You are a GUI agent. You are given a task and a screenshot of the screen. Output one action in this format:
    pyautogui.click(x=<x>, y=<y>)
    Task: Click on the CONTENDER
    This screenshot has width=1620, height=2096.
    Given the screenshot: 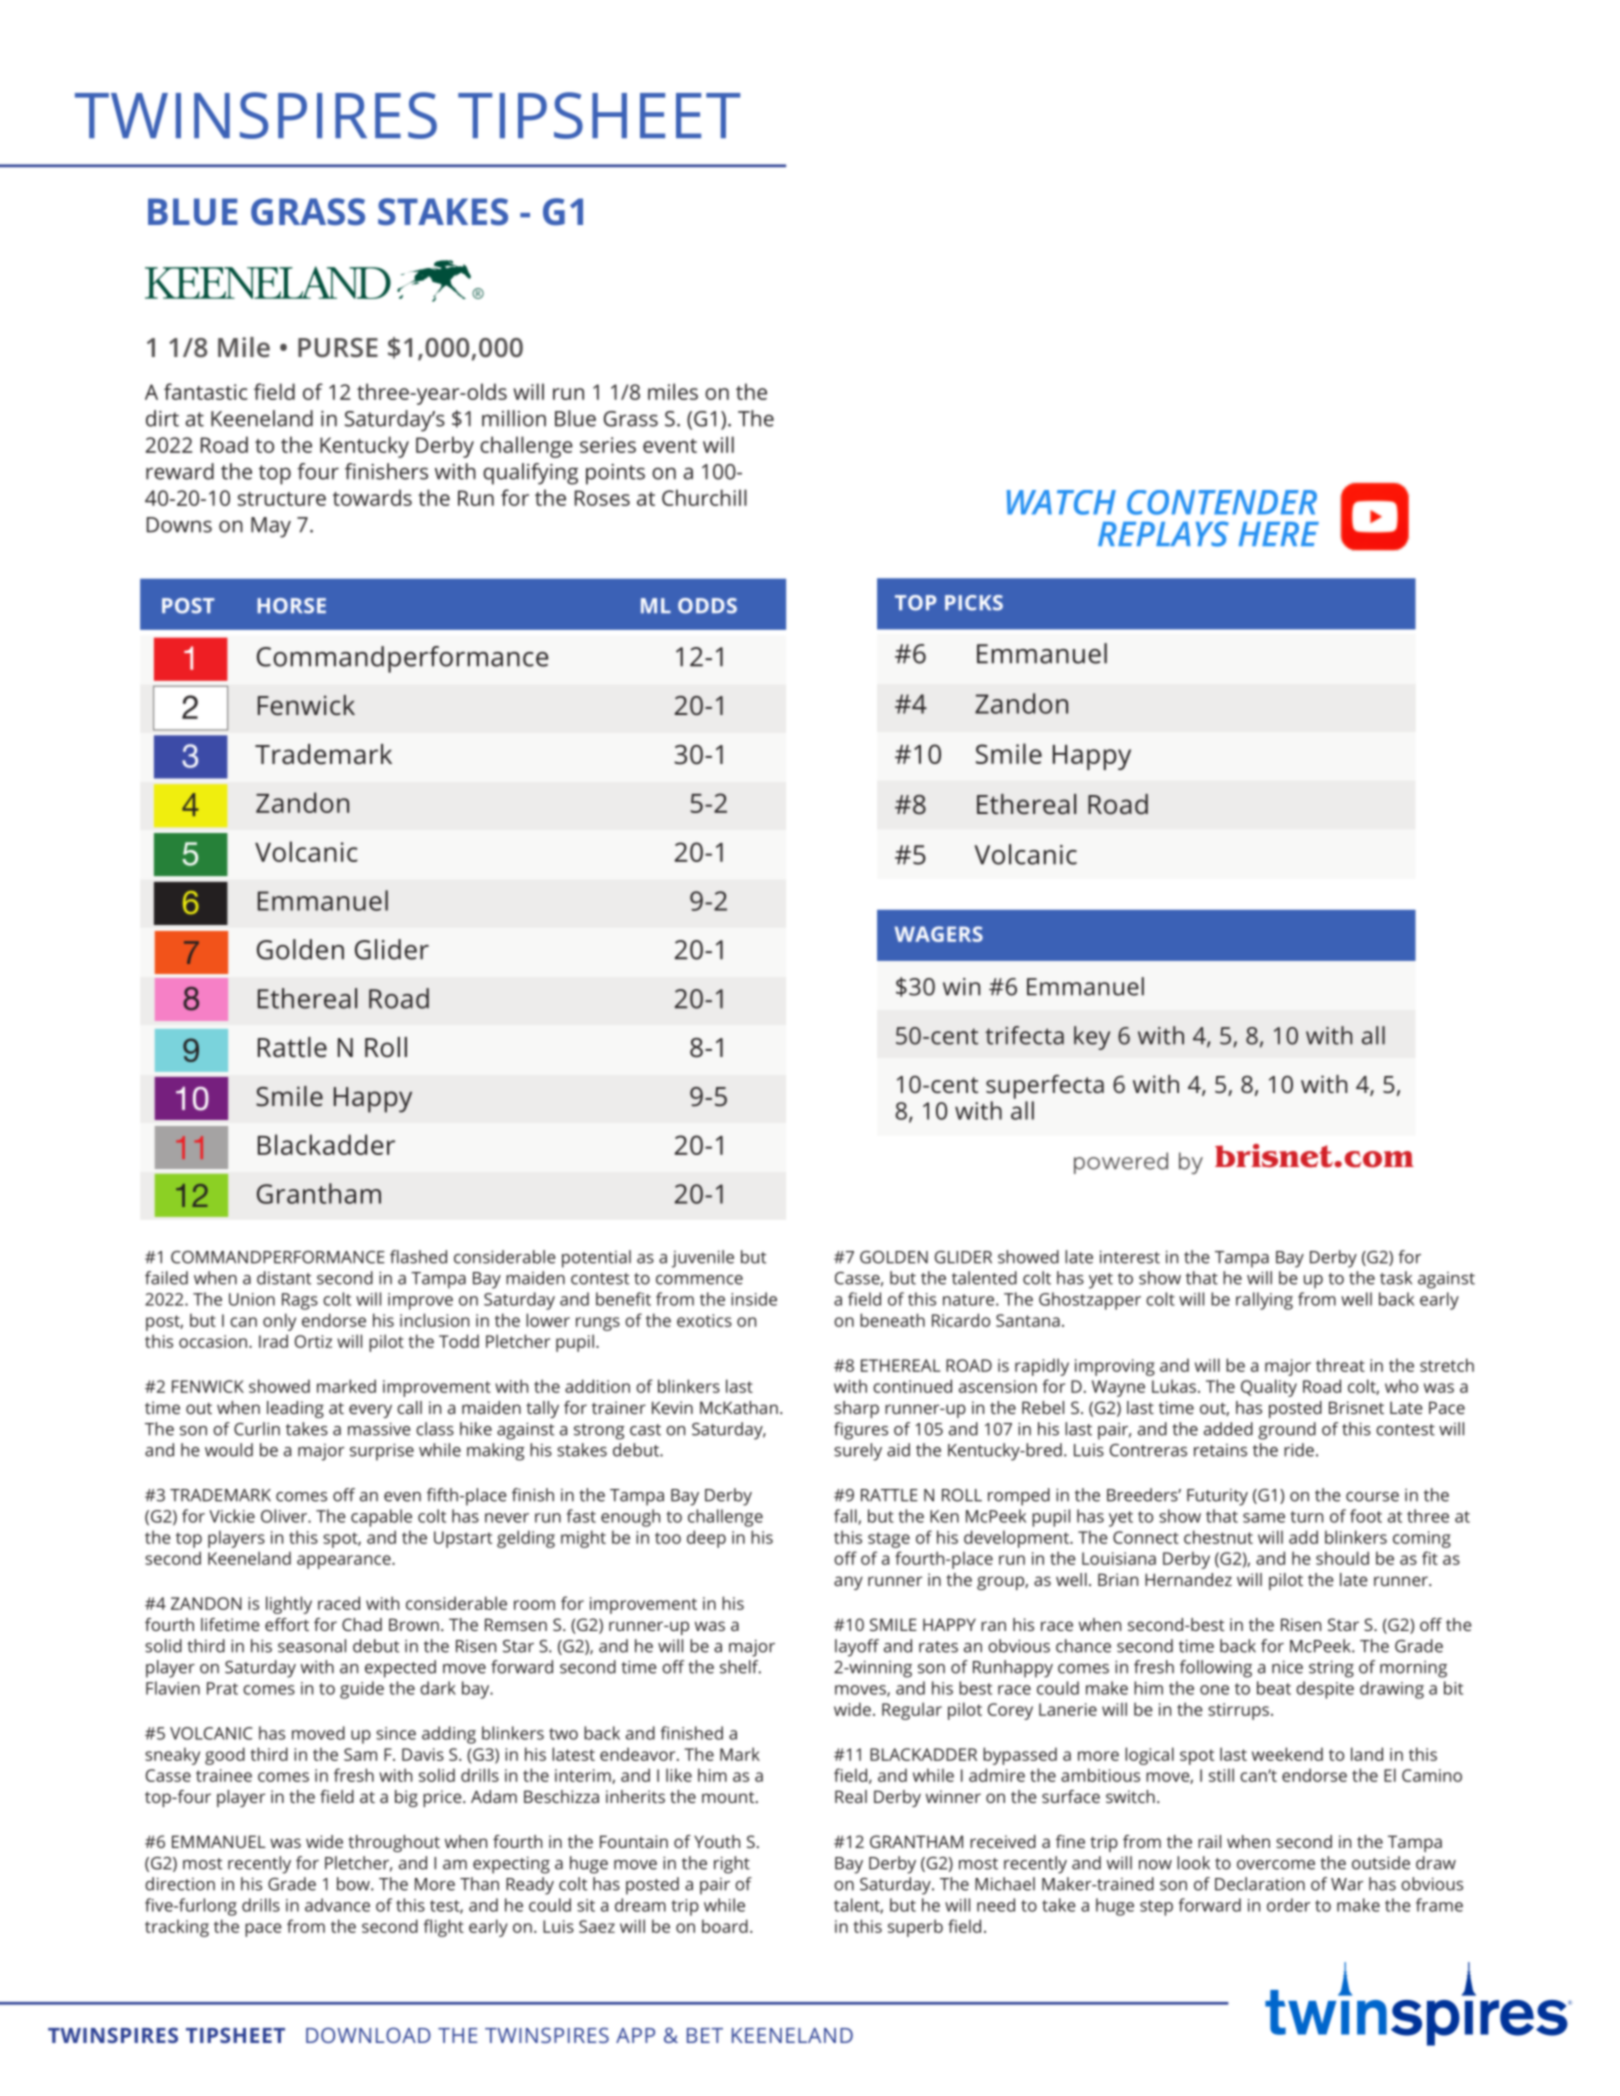 What is the action you would take?
    pyautogui.click(x=1222, y=502)
